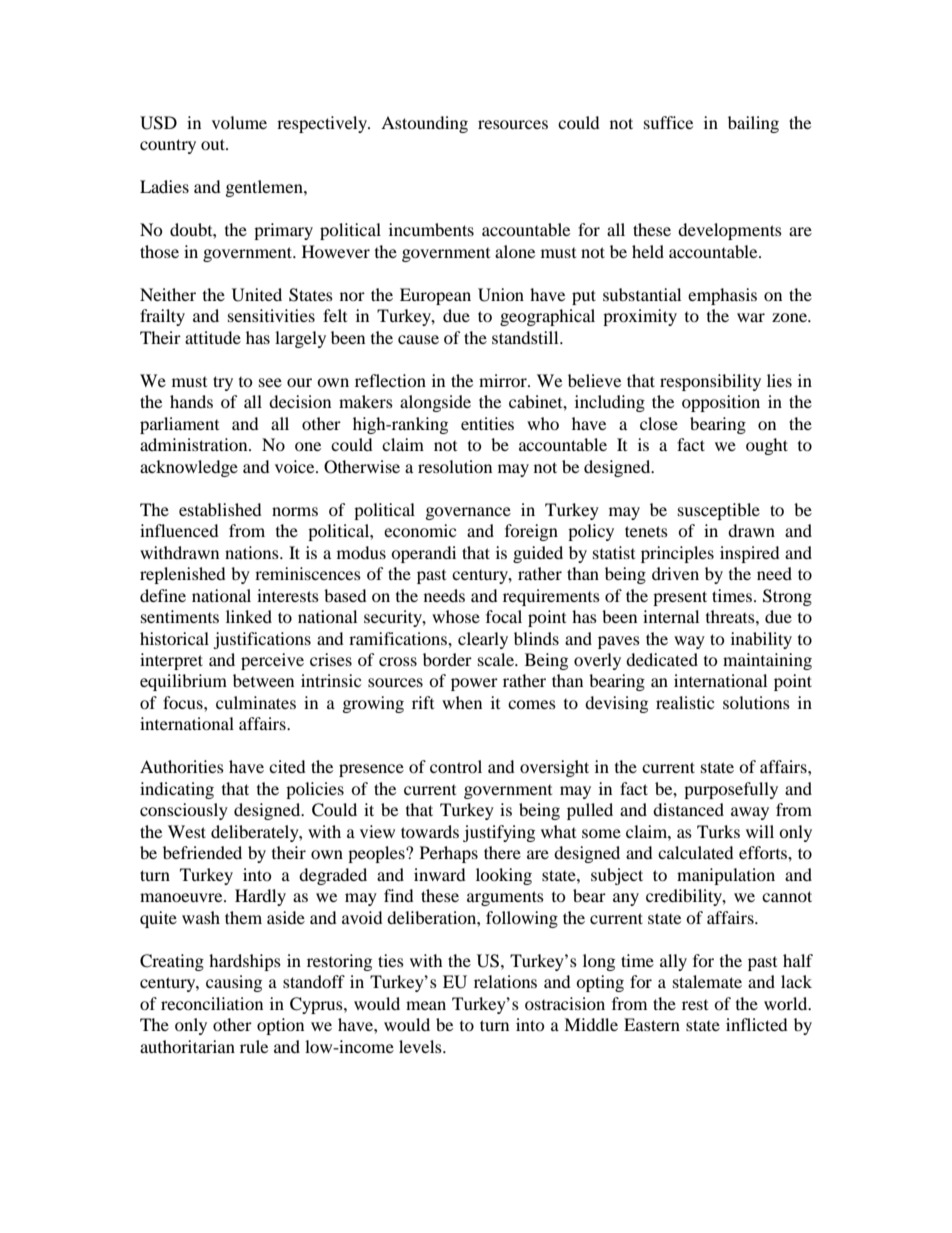 The height and width of the screenshot is (1233, 952). What do you see at coordinates (753, 124) in the screenshot?
I see `bailing` at bounding box center [753, 124].
